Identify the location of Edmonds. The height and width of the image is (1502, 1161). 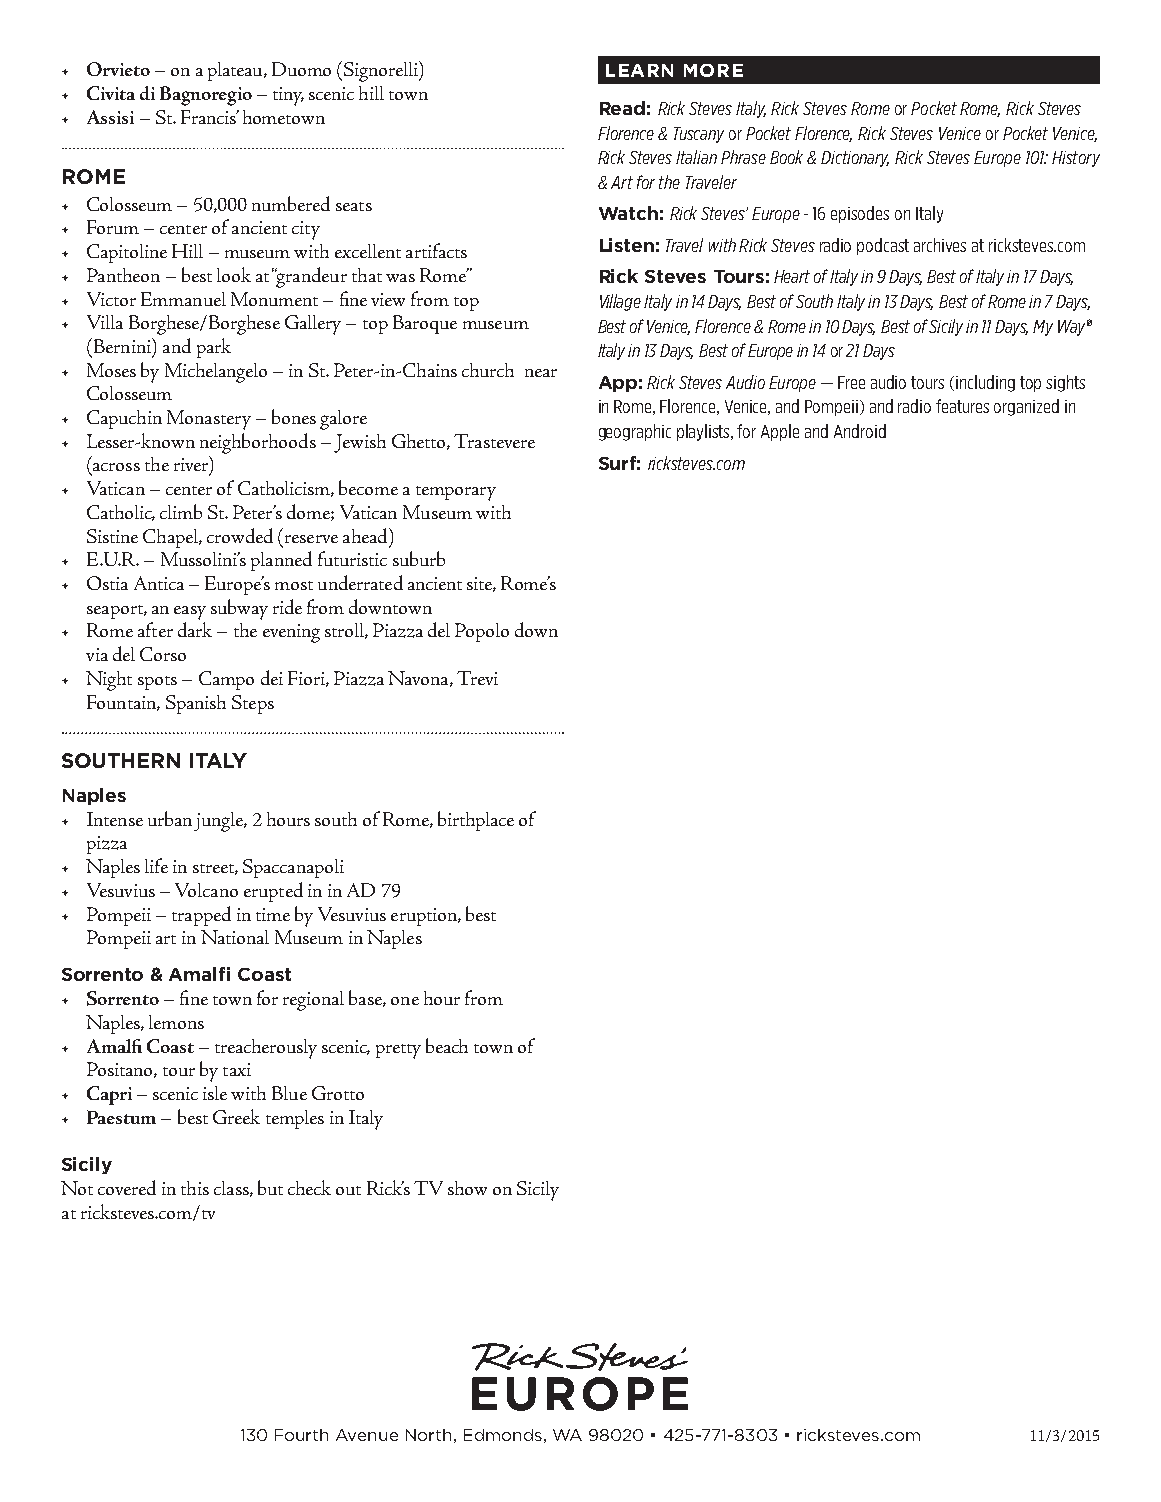
(503, 1435).
